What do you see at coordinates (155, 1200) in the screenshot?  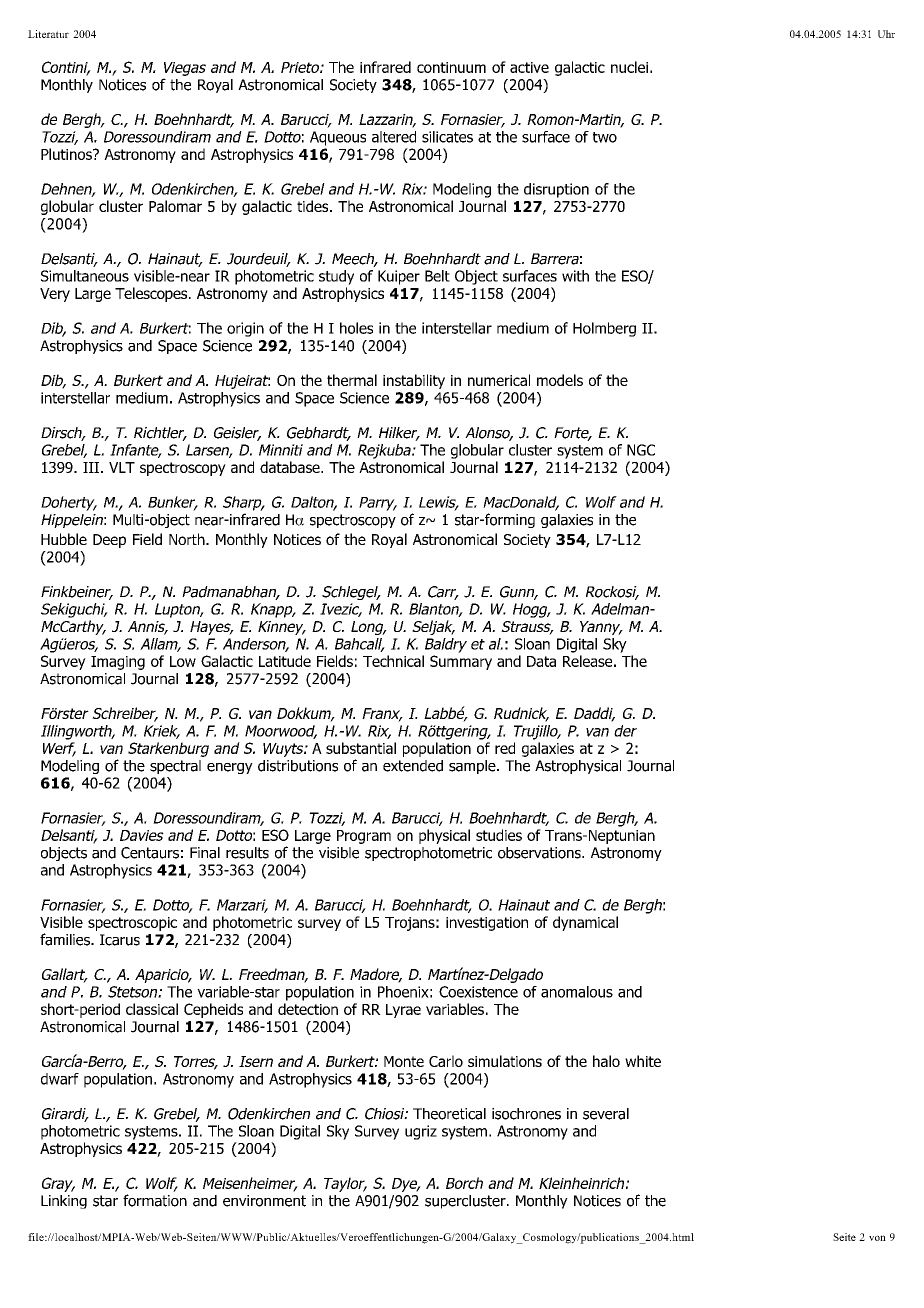 I see `formation` at bounding box center [155, 1200].
